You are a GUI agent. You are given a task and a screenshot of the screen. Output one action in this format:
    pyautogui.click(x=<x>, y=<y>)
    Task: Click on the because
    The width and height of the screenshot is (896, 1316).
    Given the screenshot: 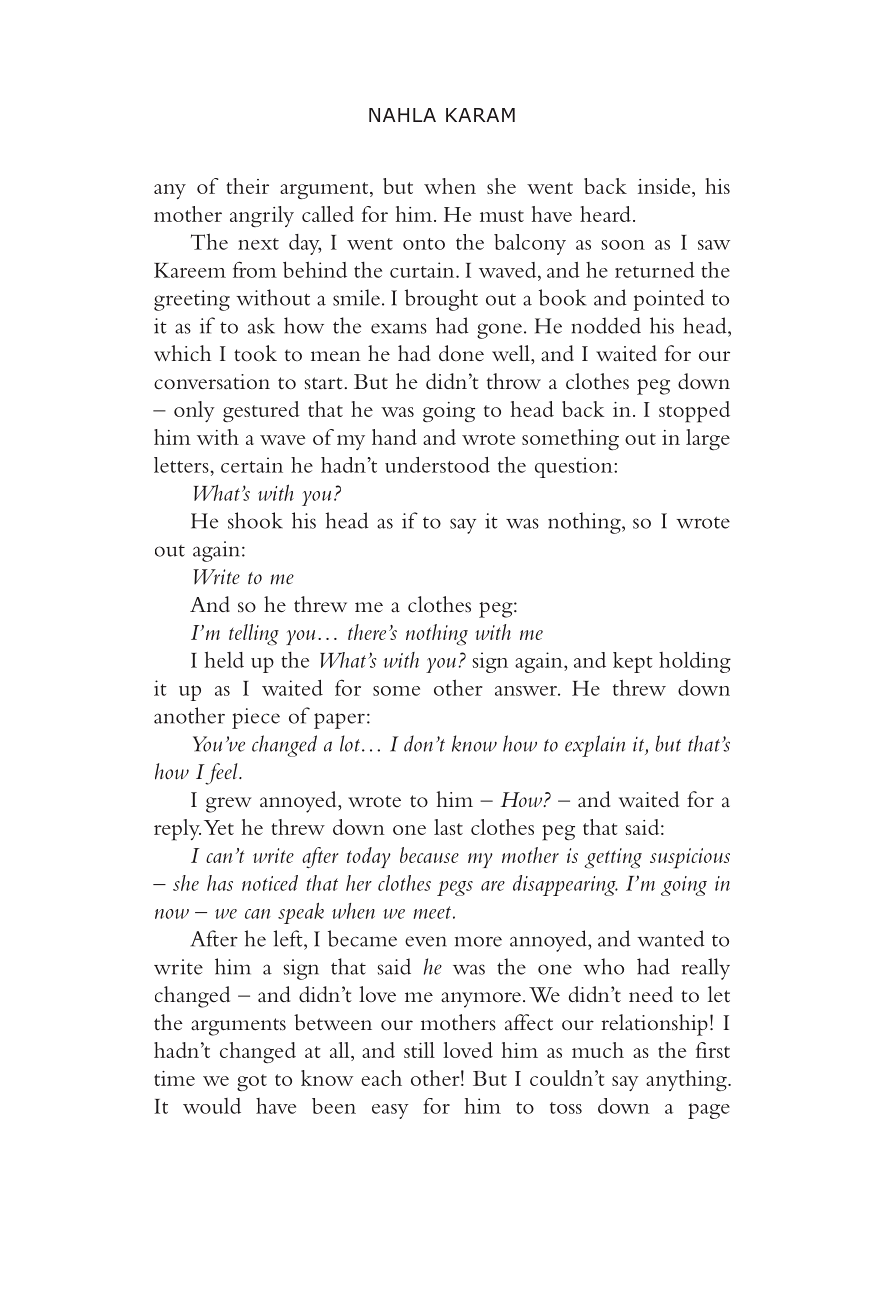 What is the action you would take?
    pyautogui.click(x=429, y=855)
